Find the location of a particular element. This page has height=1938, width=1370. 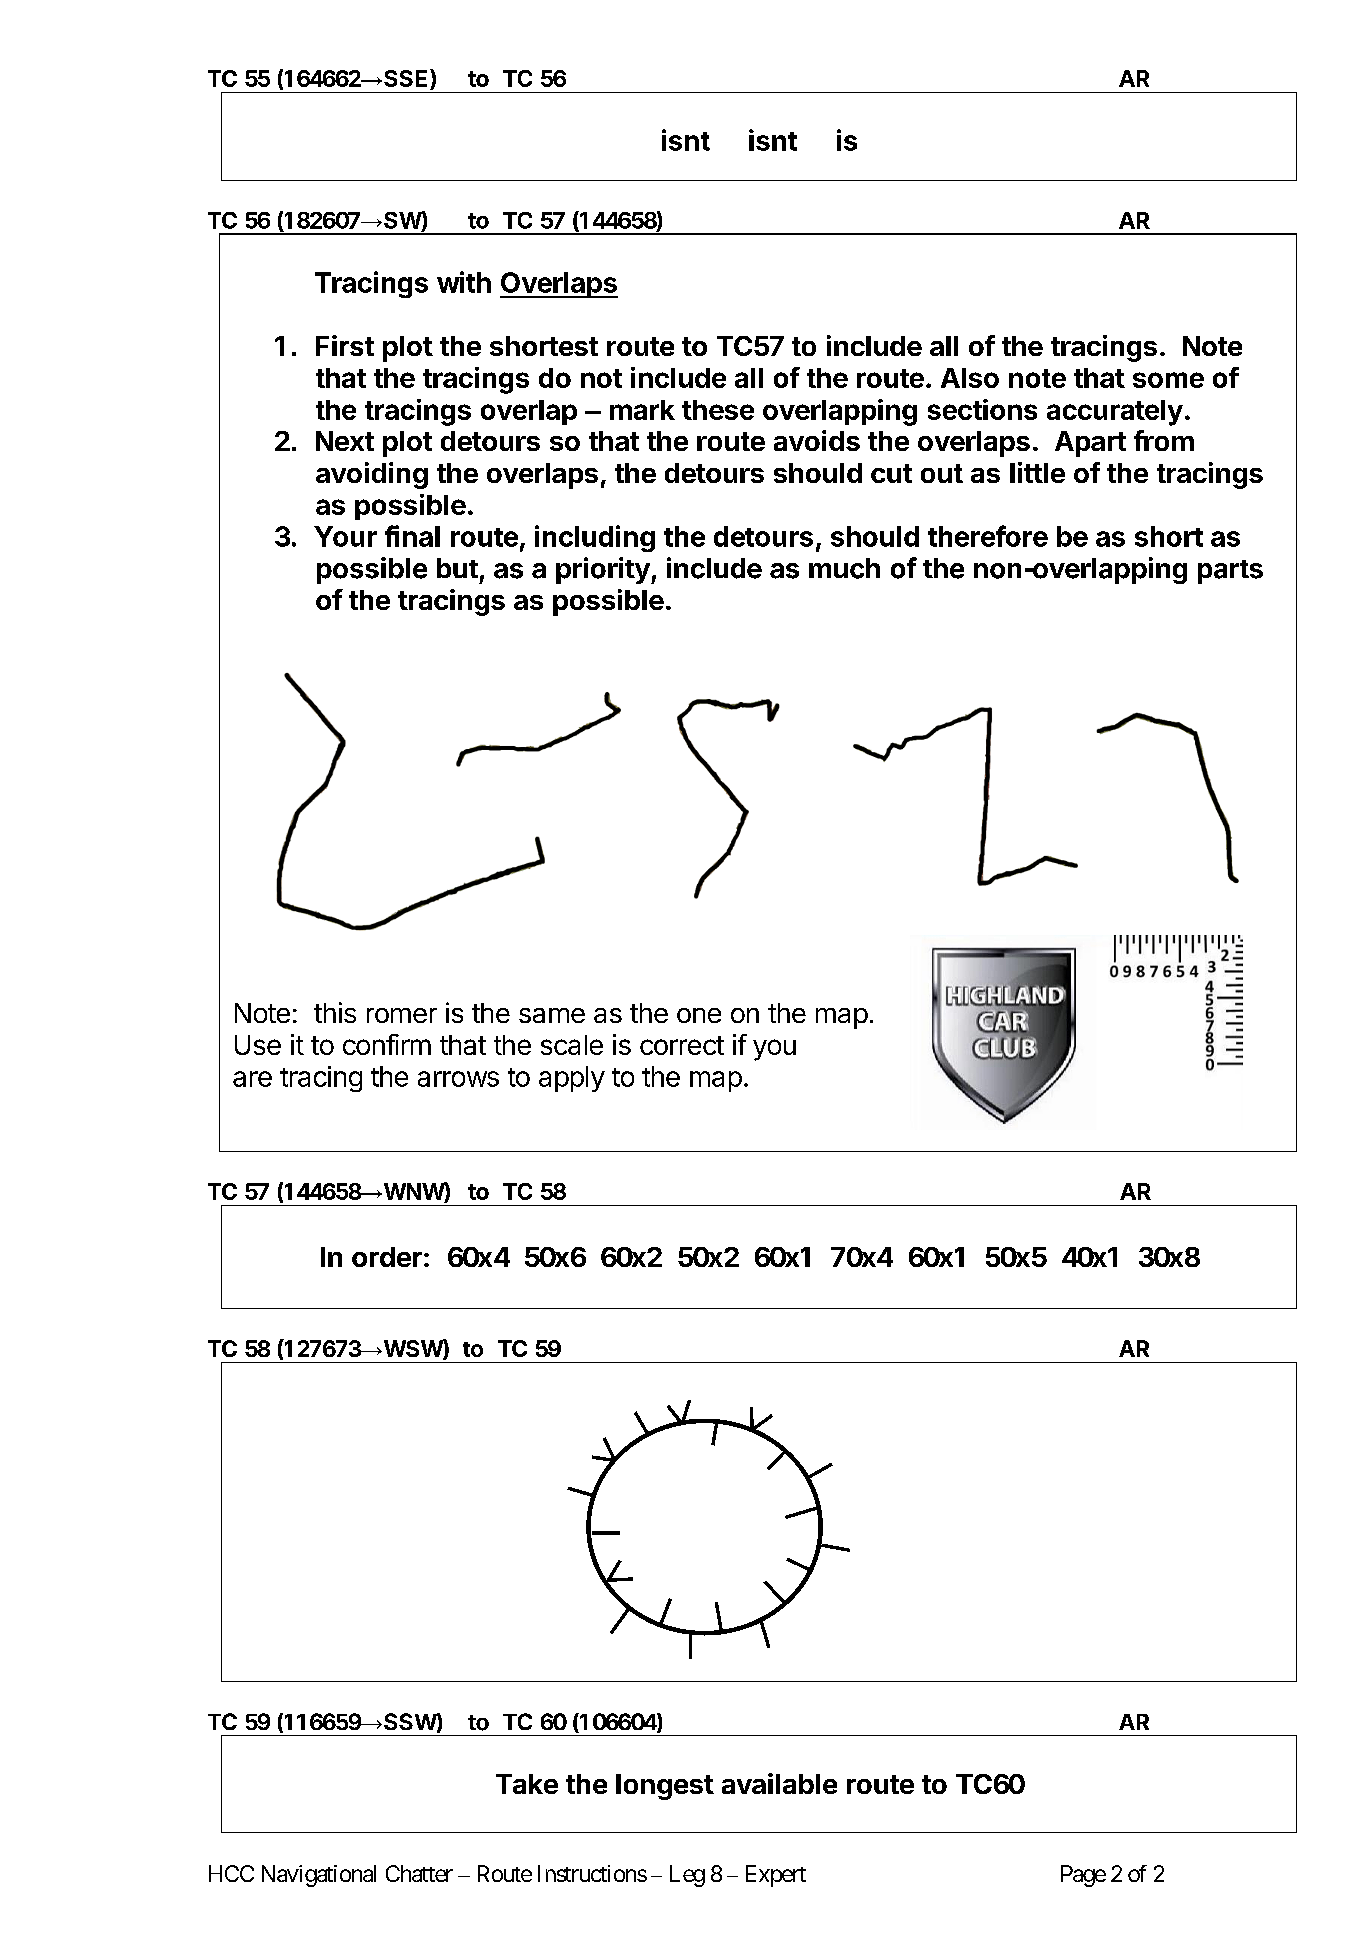

apply is located at coordinates (572, 1079).
